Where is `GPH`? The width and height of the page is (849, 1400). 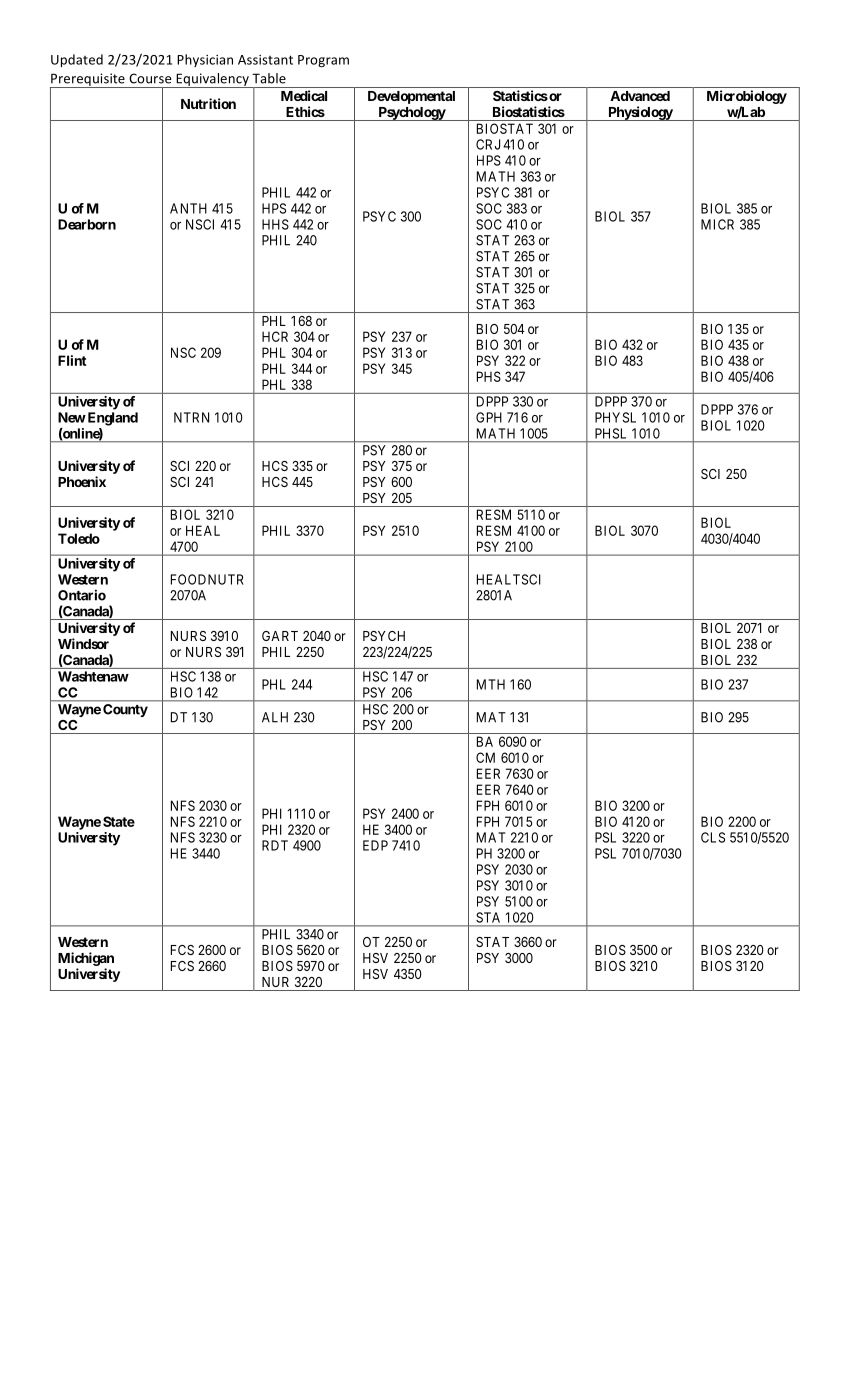
GPH is located at coordinates (489, 417).
